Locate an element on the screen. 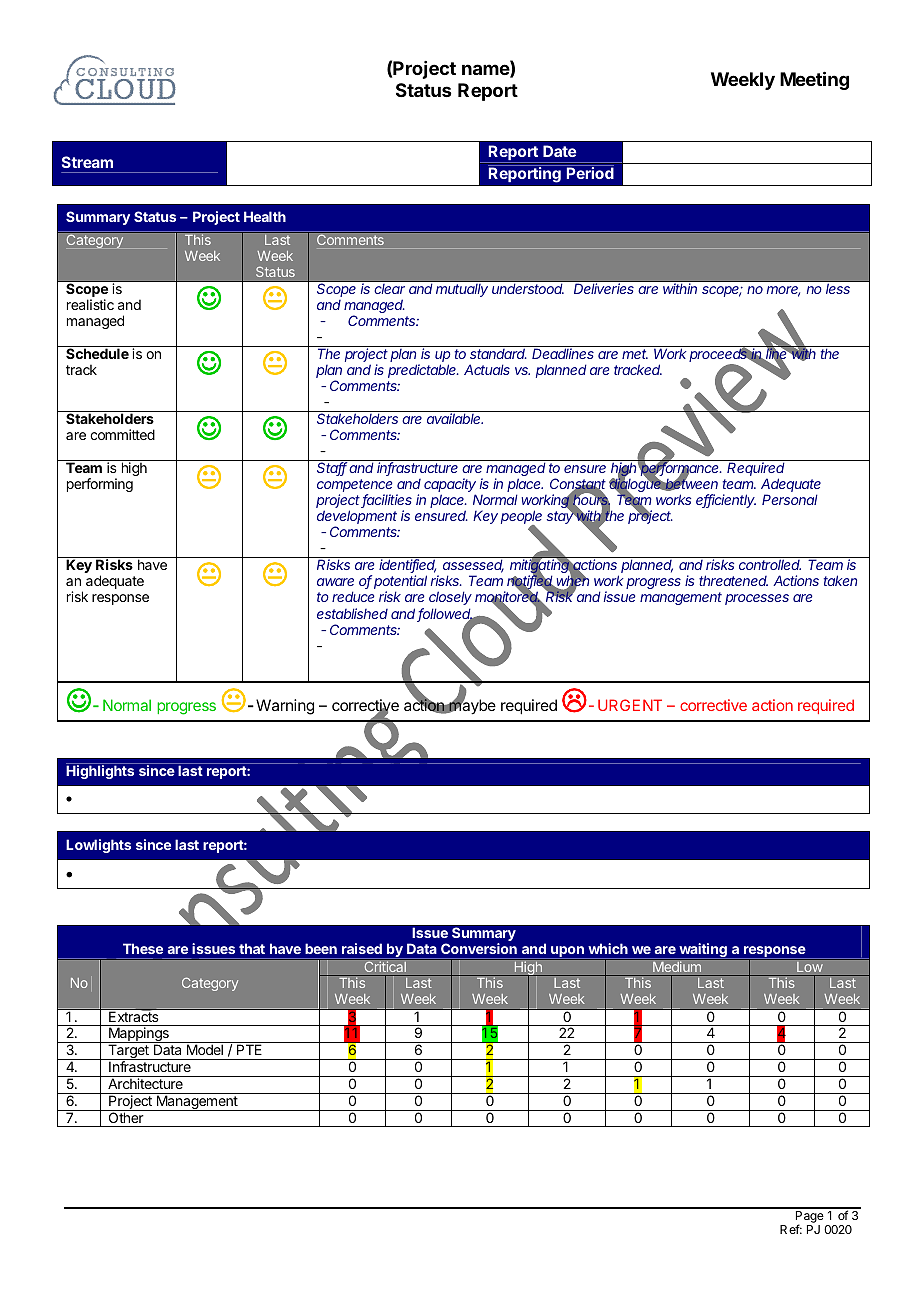 This screenshot has height=1308, width=924. Warning is located at coordinates (285, 707).
